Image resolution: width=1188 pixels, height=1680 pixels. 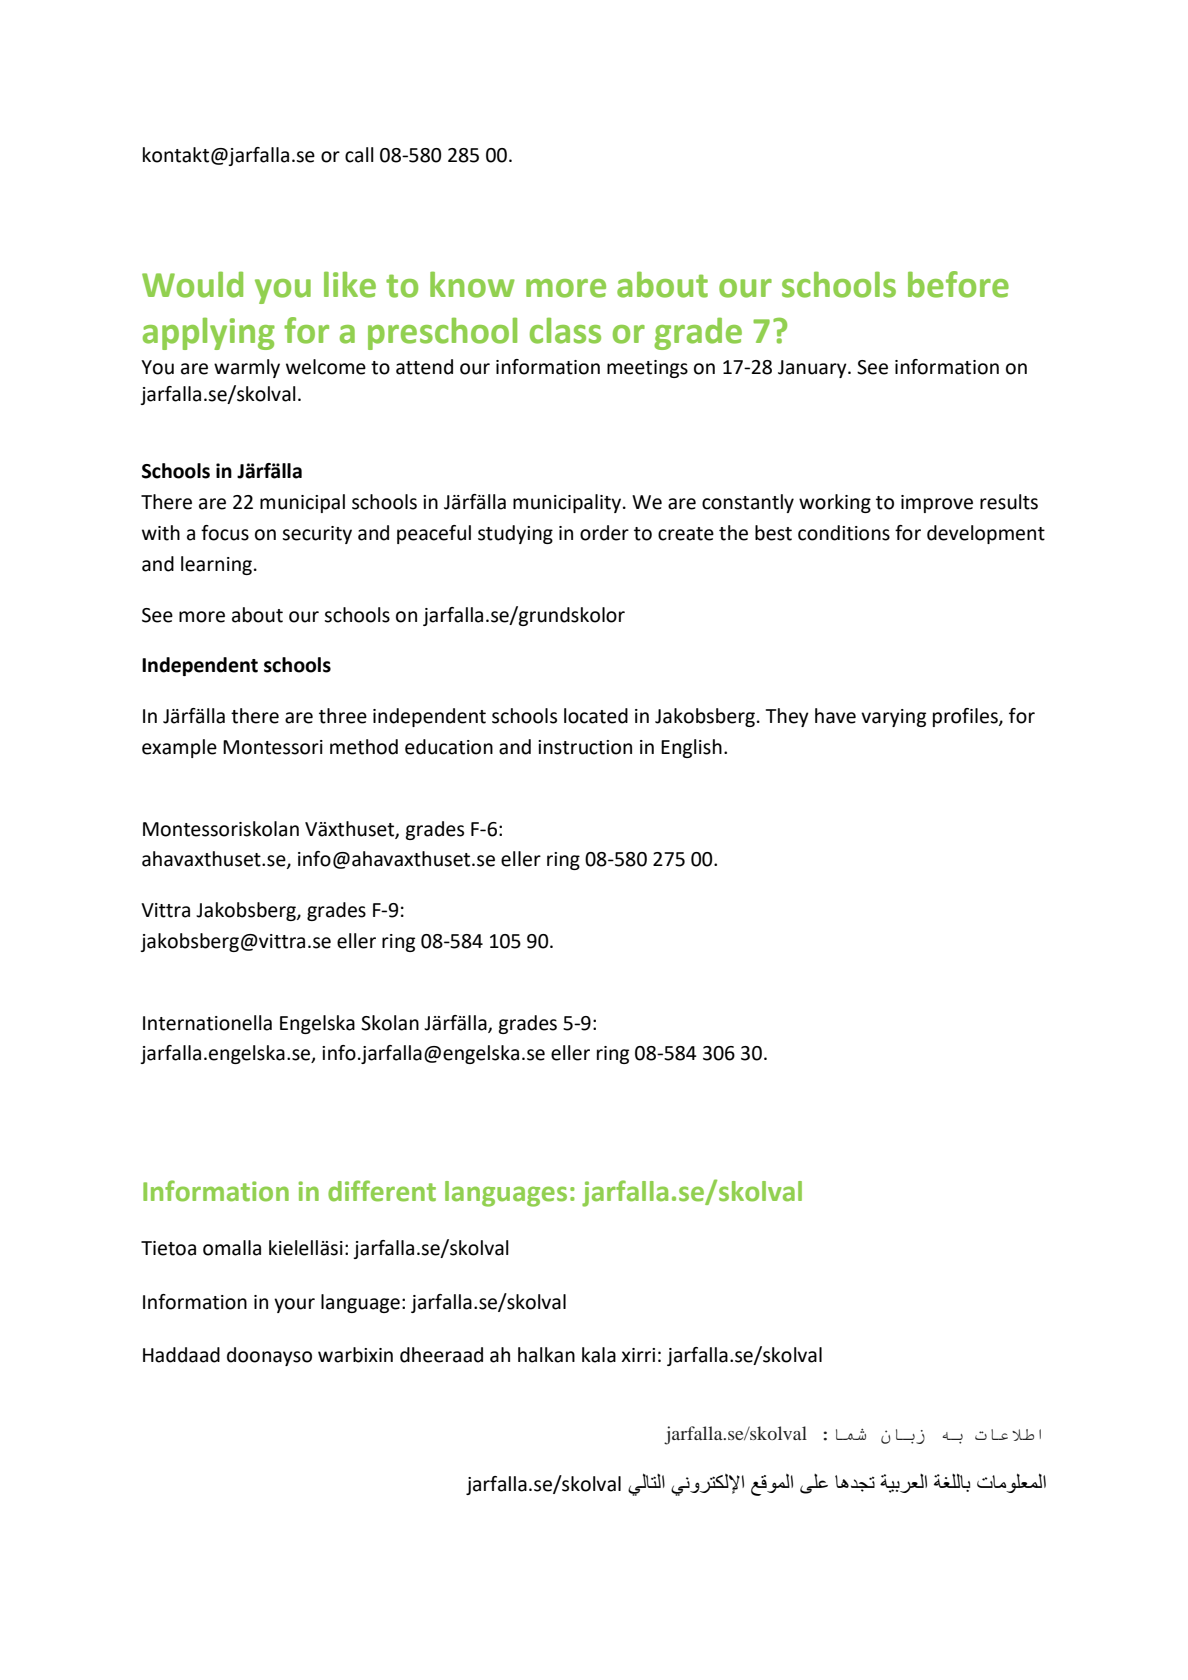 What do you see at coordinates (382, 1191) in the page?
I see `different` at bounding box center [382, 1191].
